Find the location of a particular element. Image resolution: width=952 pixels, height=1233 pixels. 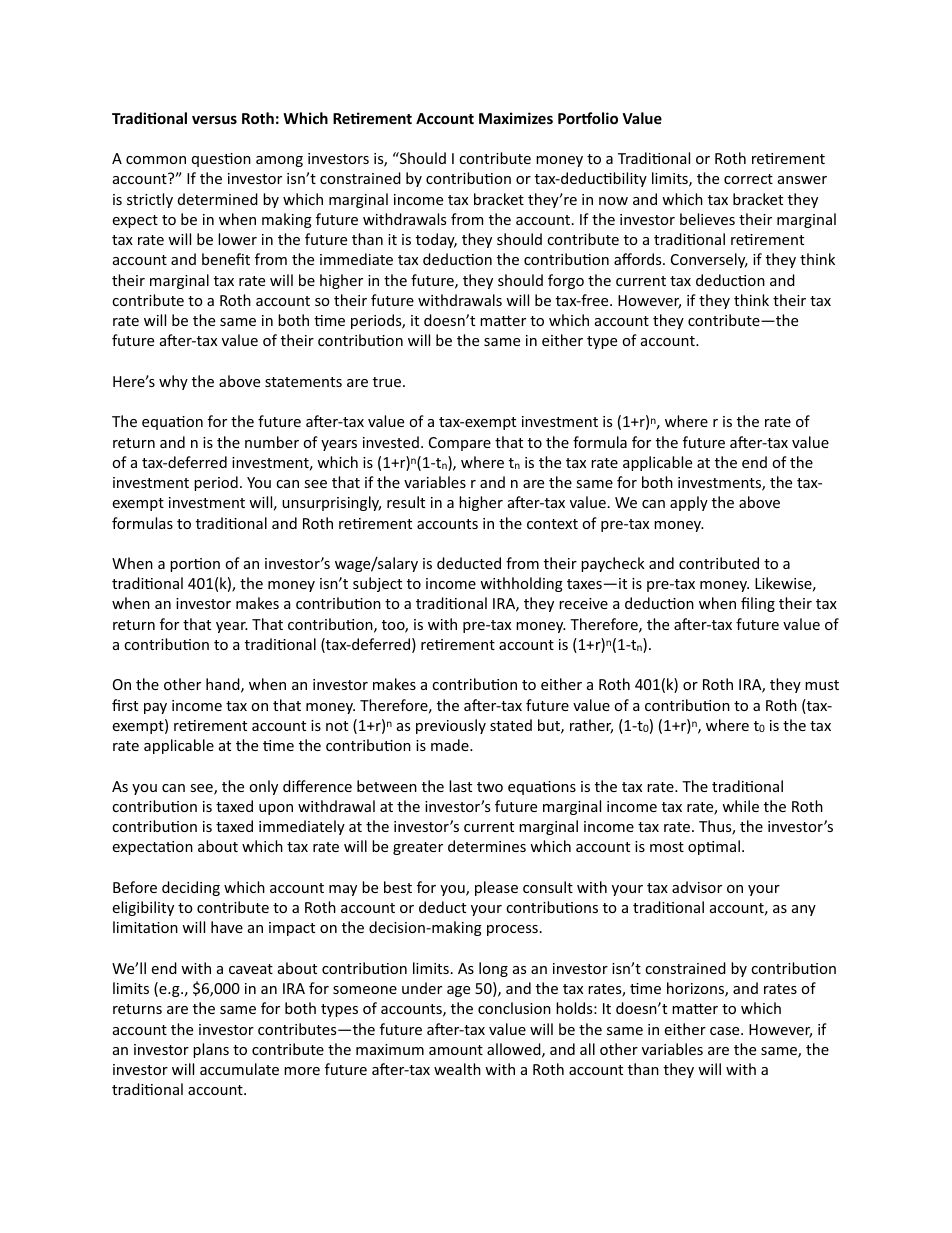

subject is located at coordinates (377, 584).
